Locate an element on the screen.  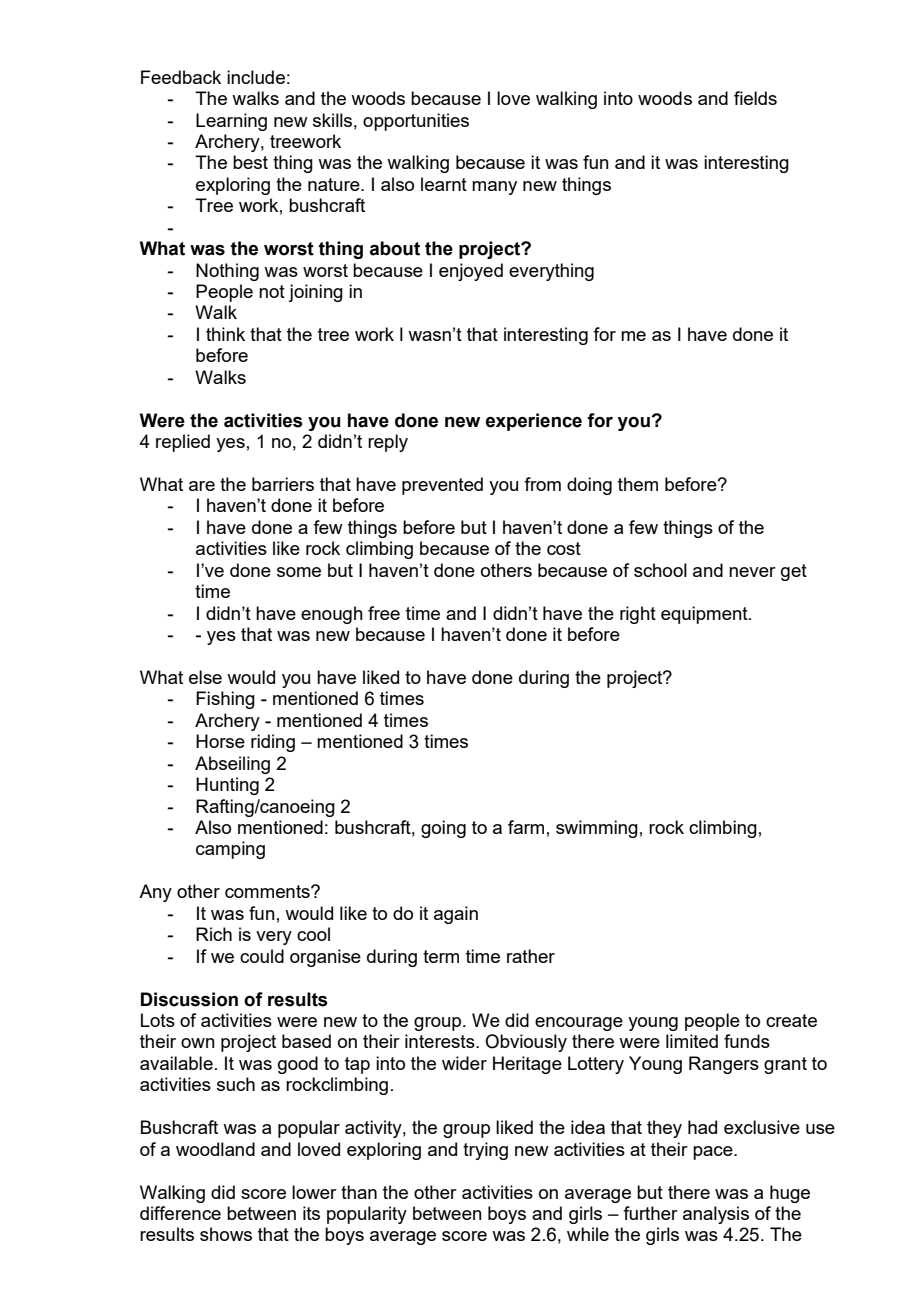
opportunities is located at coordinates (416, 122).
